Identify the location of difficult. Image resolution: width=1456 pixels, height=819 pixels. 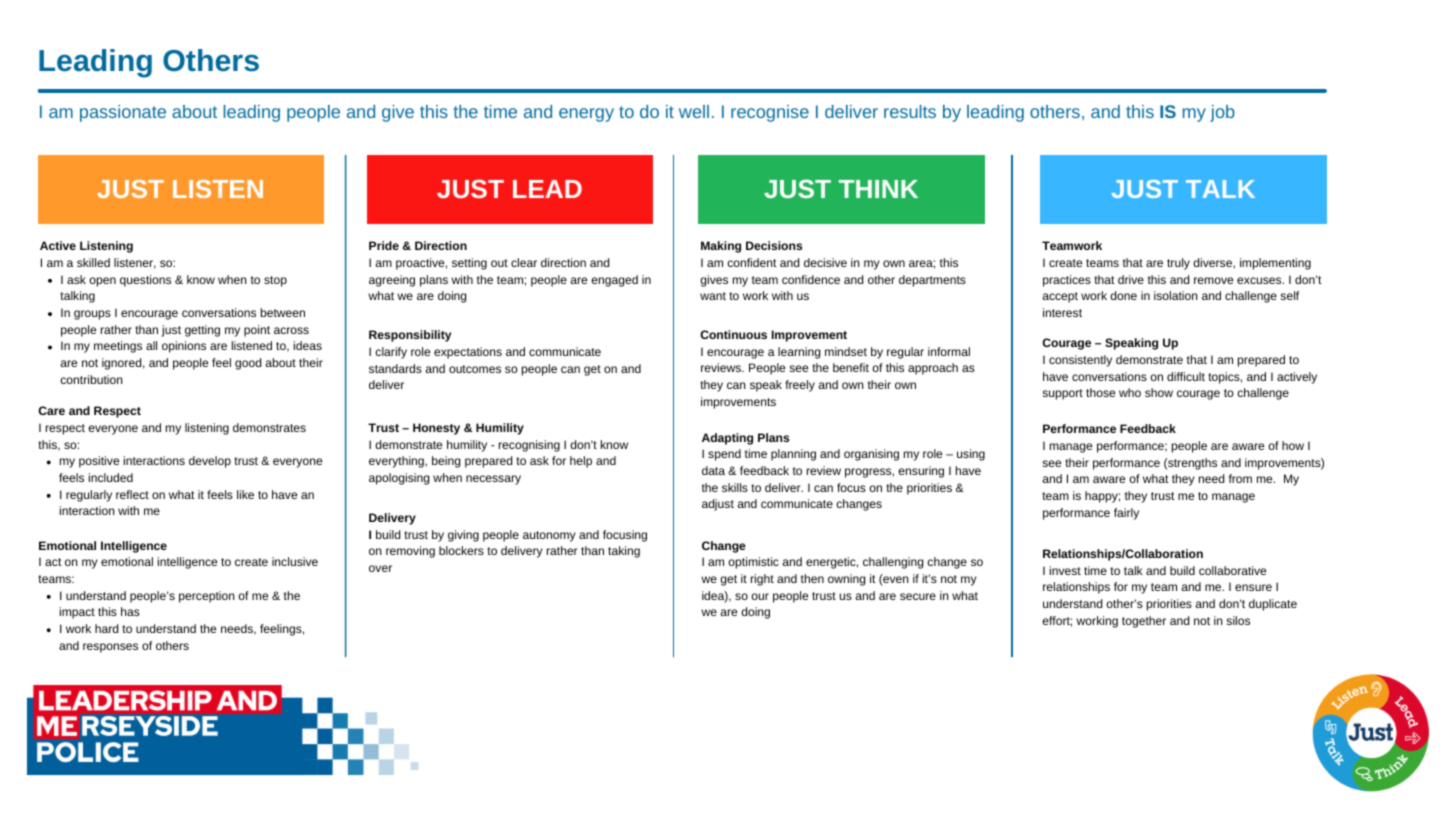
(1186, 376).
